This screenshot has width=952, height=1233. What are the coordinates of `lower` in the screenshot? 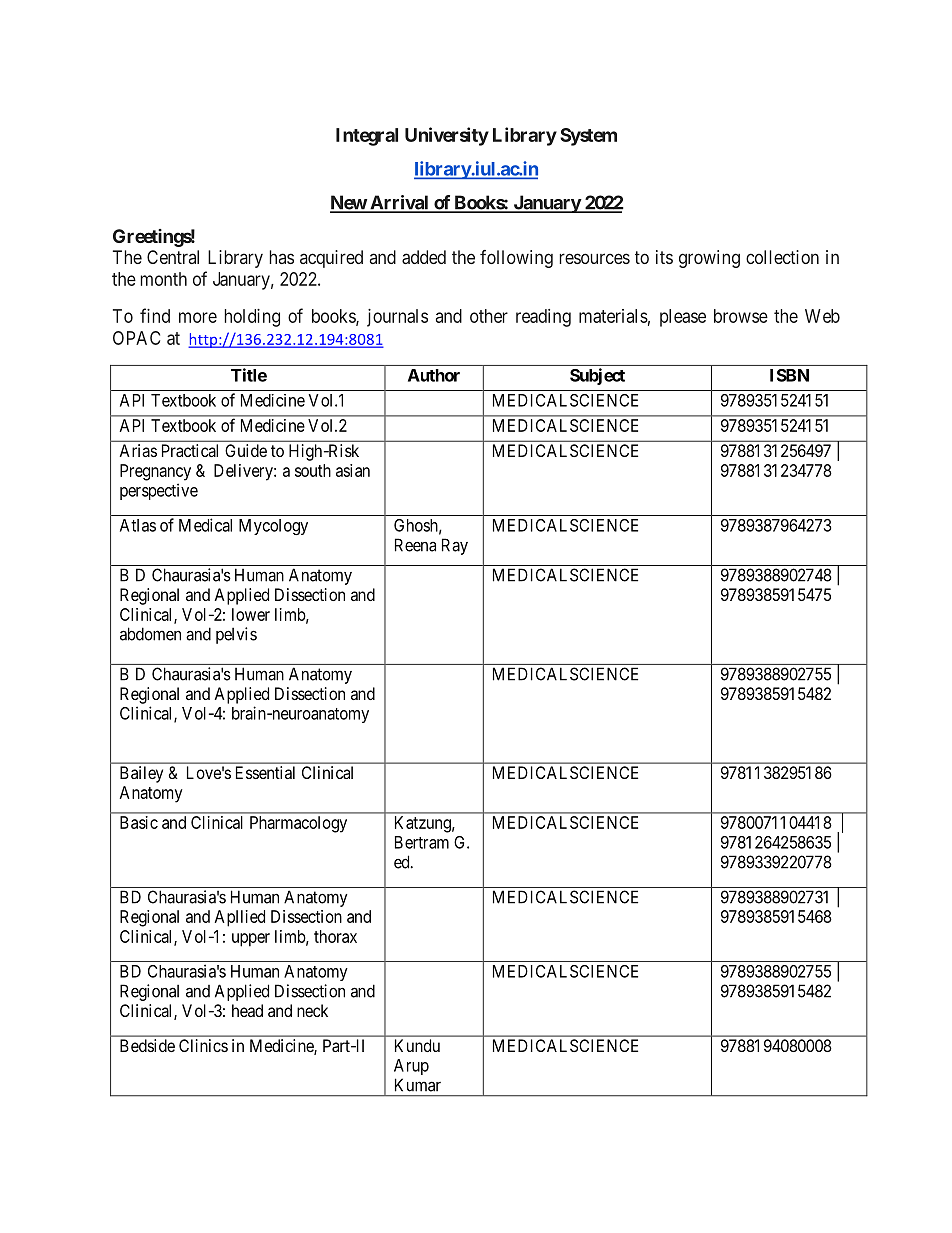 It's located at (251, 614).
